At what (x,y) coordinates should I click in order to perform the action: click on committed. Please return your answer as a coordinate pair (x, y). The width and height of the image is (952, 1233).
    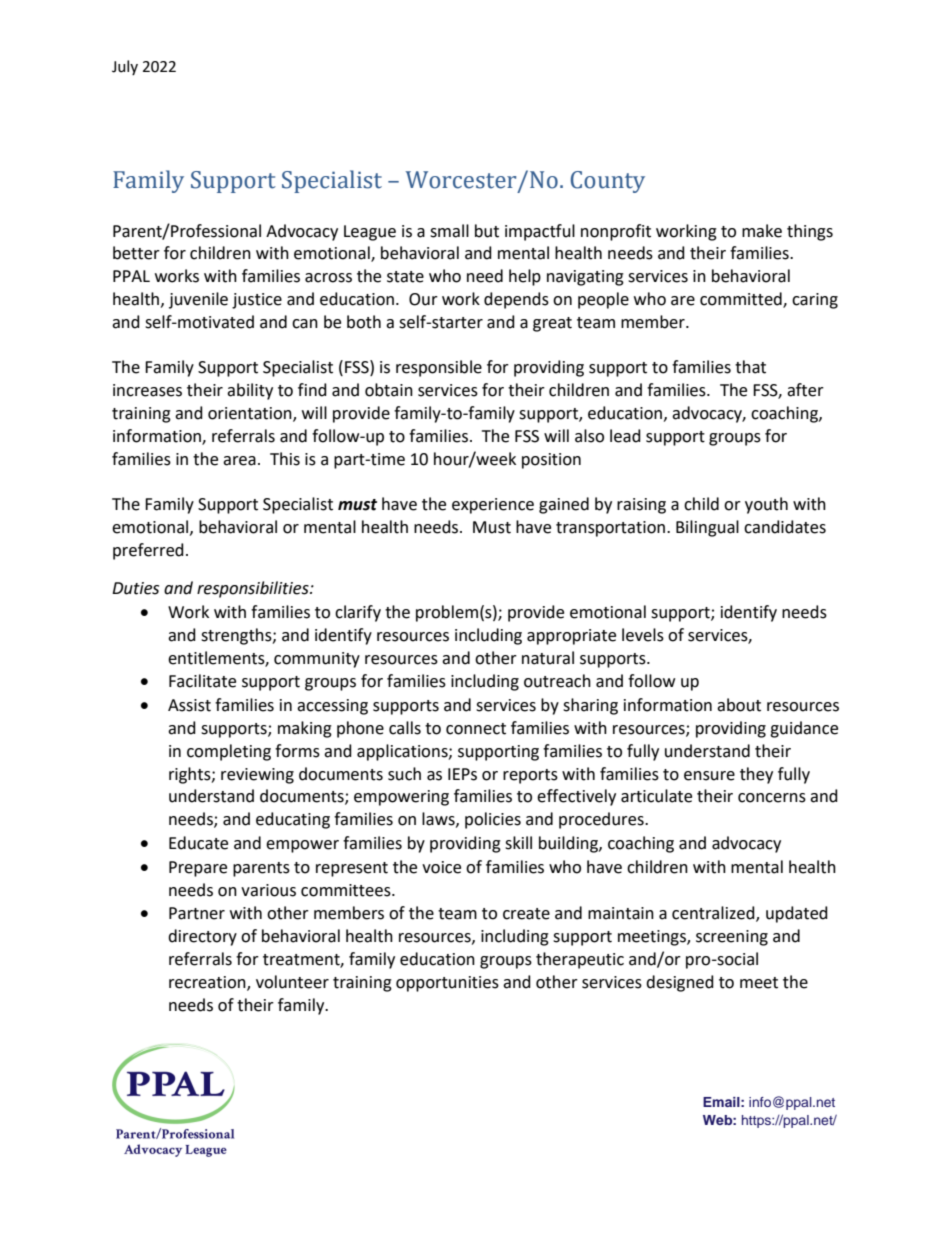
    Looking at the image, I should click on (742, 300).
